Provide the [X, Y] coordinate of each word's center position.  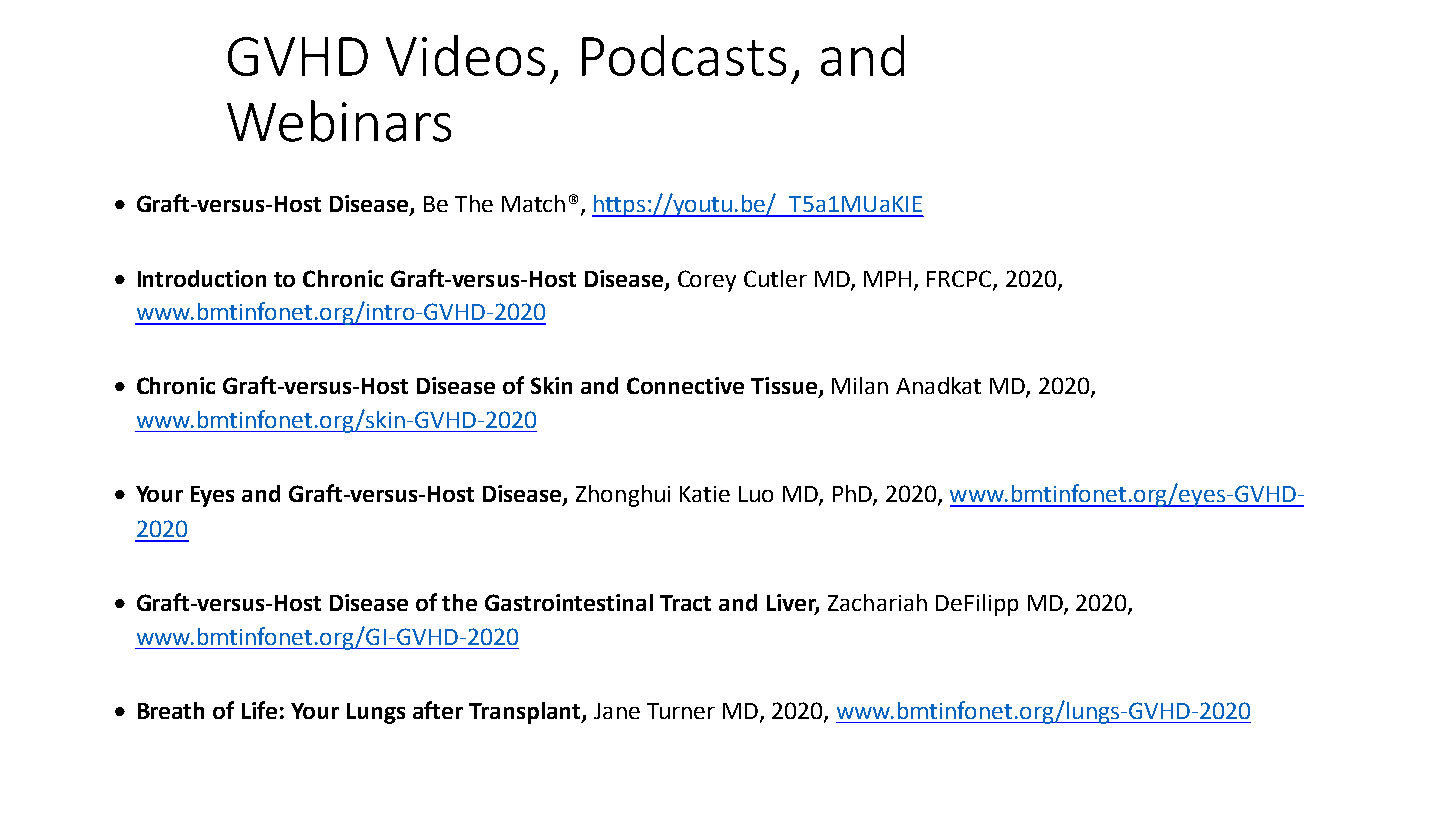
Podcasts [684, 55]
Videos [465, 55]
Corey [707, 281]
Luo [756, 494]
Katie [705, 494]
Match [533, 203]
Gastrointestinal [569, 602]
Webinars [339, 121]
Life [259, 710]
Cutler [775, 278]
